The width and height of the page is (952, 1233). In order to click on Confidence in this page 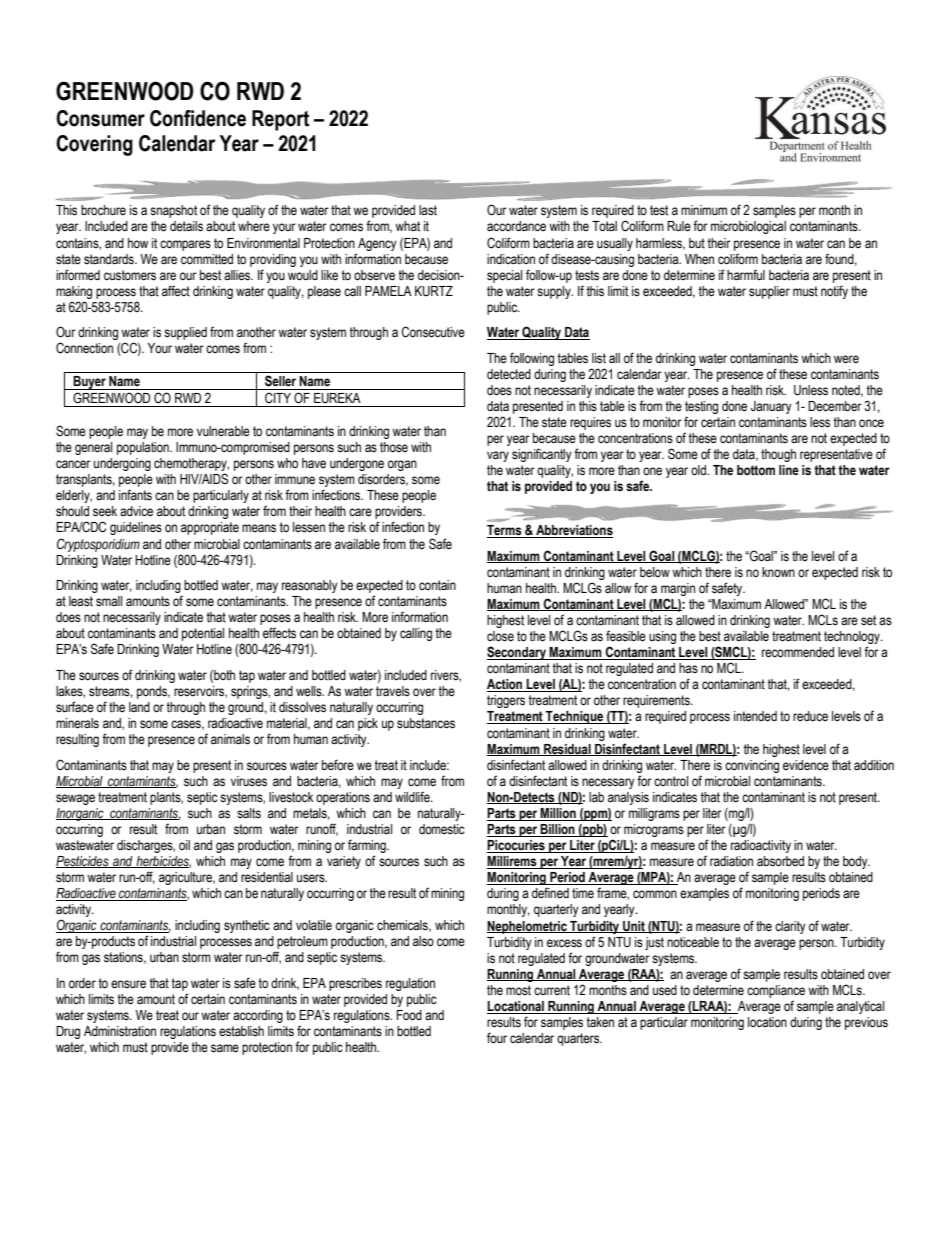, I will do `click(198, 118)`.
